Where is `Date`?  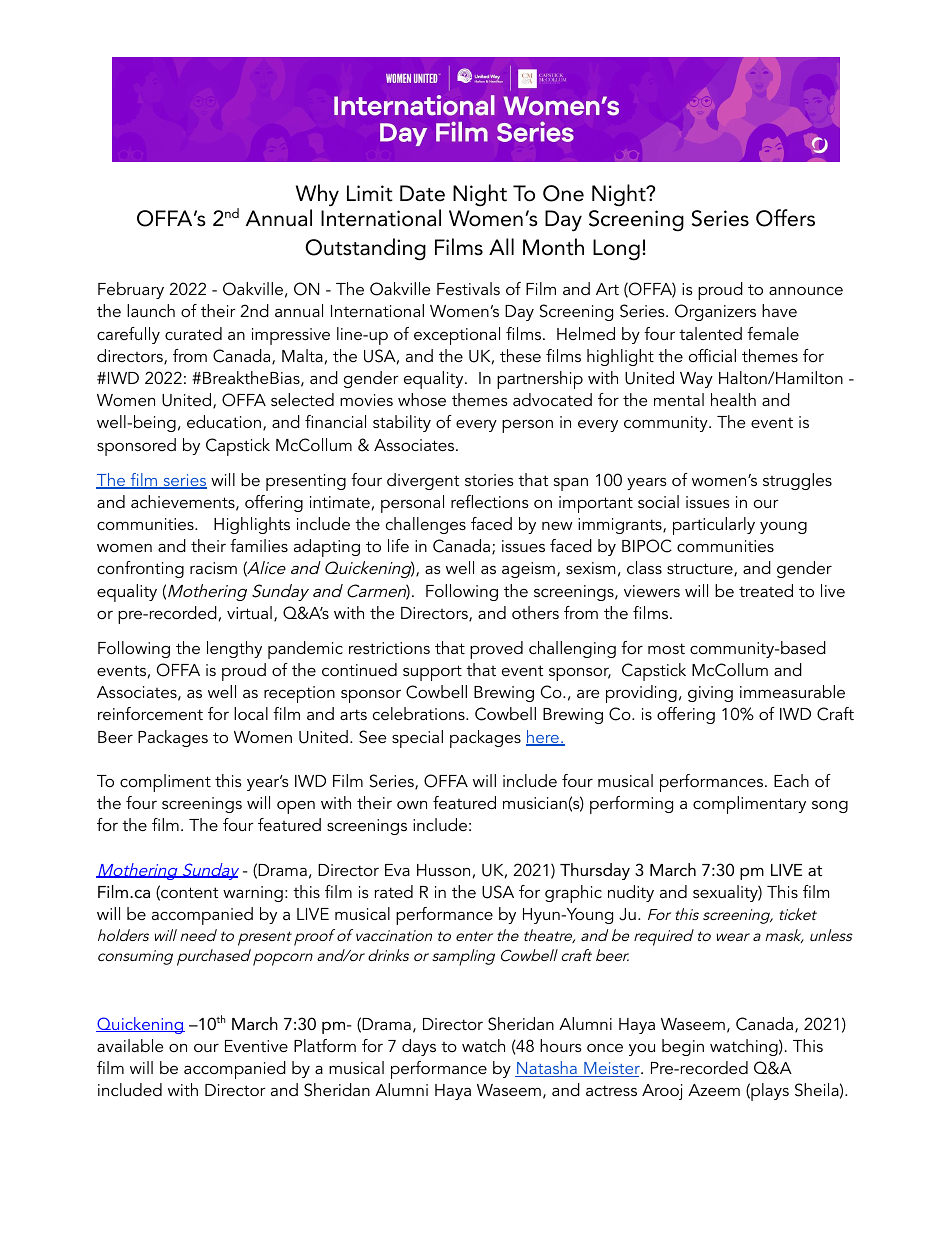 Date is located at coordinates (422, 193).
